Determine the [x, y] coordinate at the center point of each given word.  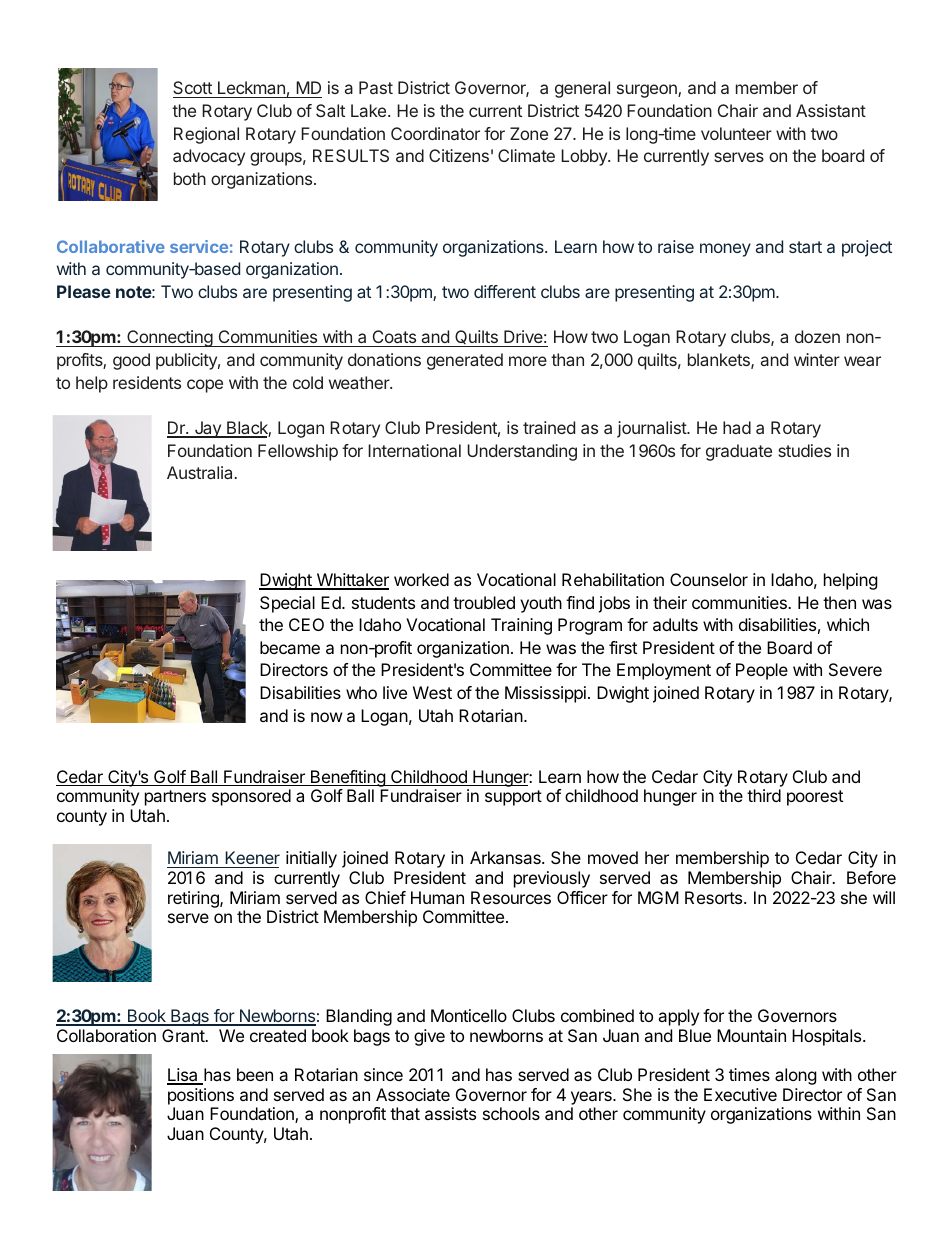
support [513, 798]
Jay [207, 429]
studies [804, 450]
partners [175, 798]
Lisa [183, 1076]
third [764, 795]
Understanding [522, 452]
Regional [206, 135]
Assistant [831, 110]
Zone [529, 133]
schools [511, 1113]
